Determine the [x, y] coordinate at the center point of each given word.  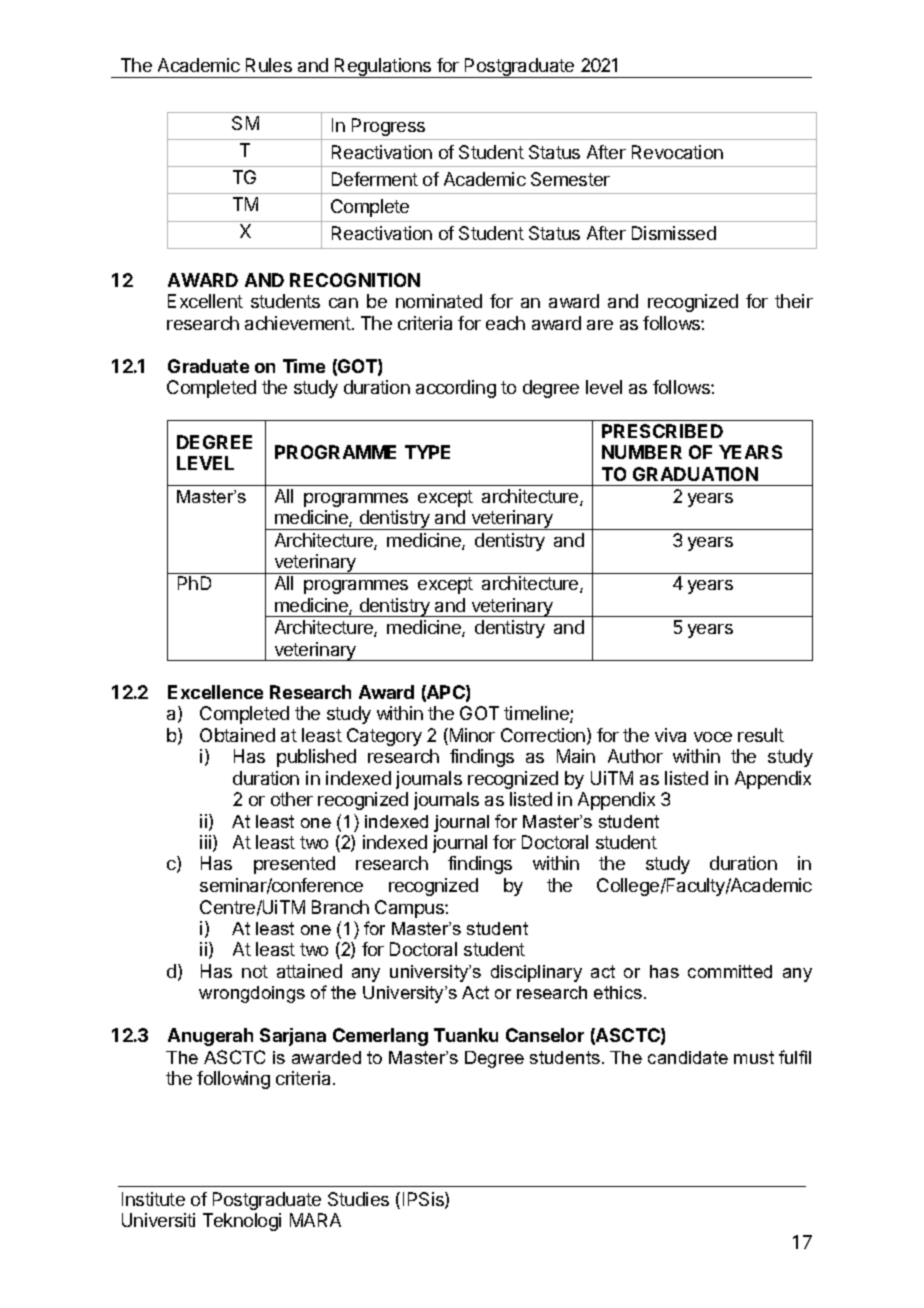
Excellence [215, 692]
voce [713, 737]
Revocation [677, 152]
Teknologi [242, 1222]
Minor [471, 736]
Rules [269, 65]
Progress [388, 127]
